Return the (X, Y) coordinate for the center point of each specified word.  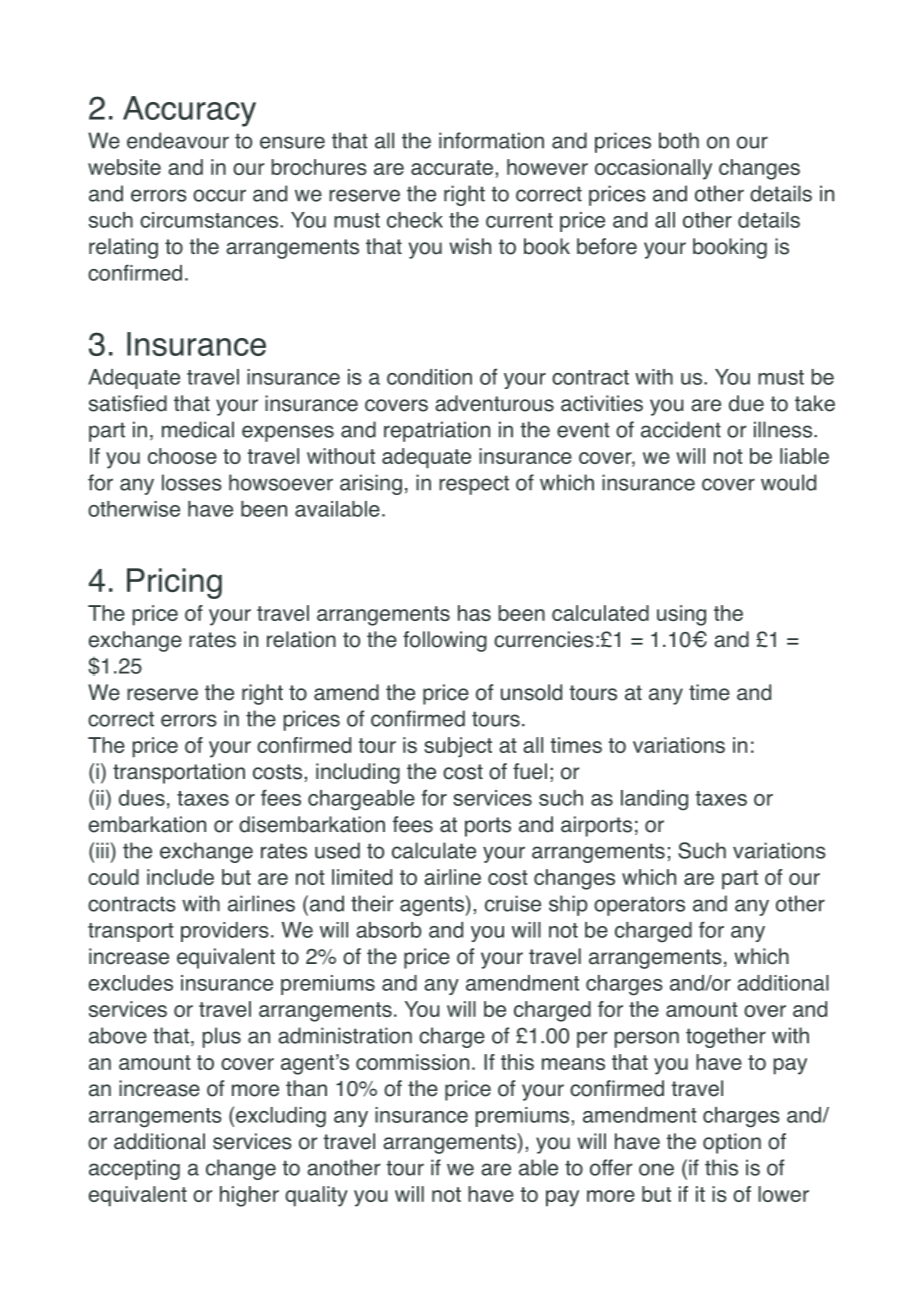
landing (654, 800)
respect (474, 485)
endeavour (178, 140)
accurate (452, 167)
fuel (530, 771)
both (679, 140)
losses (192, 482)
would (788, 482)
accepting (134, 1169)
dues (142, 798)
